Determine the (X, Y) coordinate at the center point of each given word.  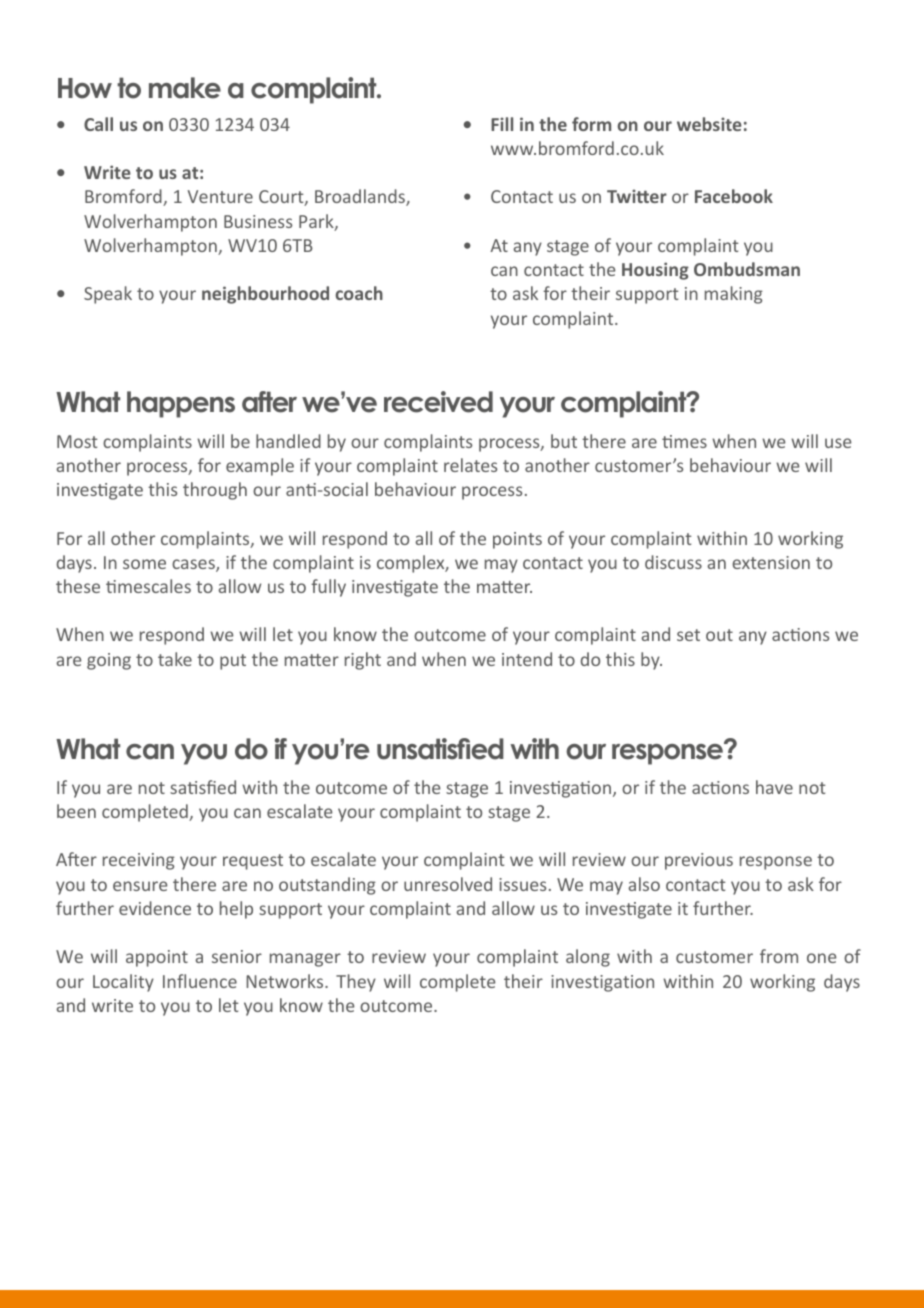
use (838, 443)
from (779, 956)
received (438, 402)
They (356, 983)
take (175, 659)
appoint (157, 958)
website (709, 124)
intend (527, 659)
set (688, 635)
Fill (502, 124)
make (185, 88)
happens (181, 404)
